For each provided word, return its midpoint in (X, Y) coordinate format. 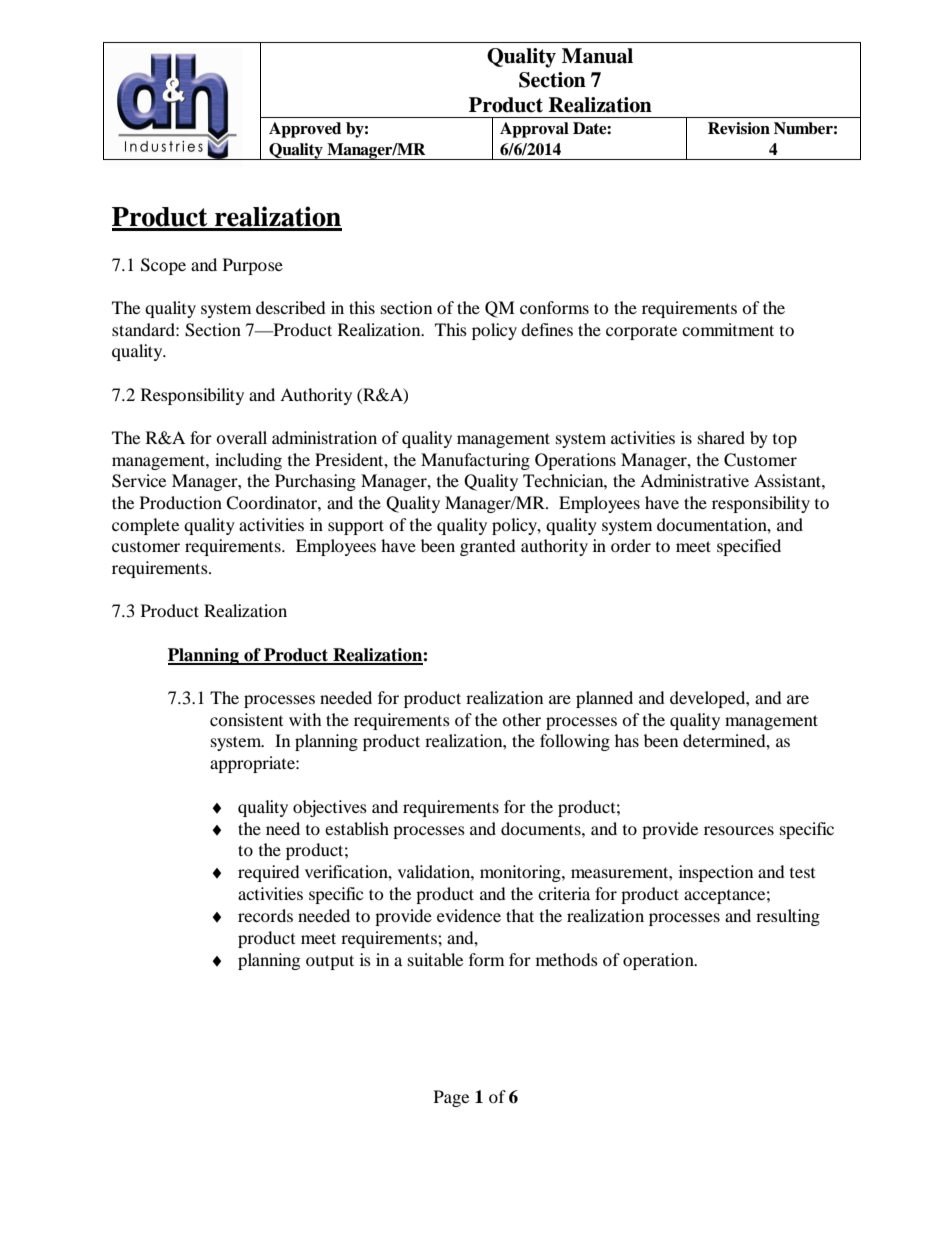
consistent (246, 719)
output (330, 962)
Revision (739, 128)
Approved (305, 130)
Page (451, 1098)
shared (721, 437)
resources (739, 830)
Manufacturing (475, 461)
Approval (534, 130)
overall (241, 437)
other (521, 719)
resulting (788, 917)
